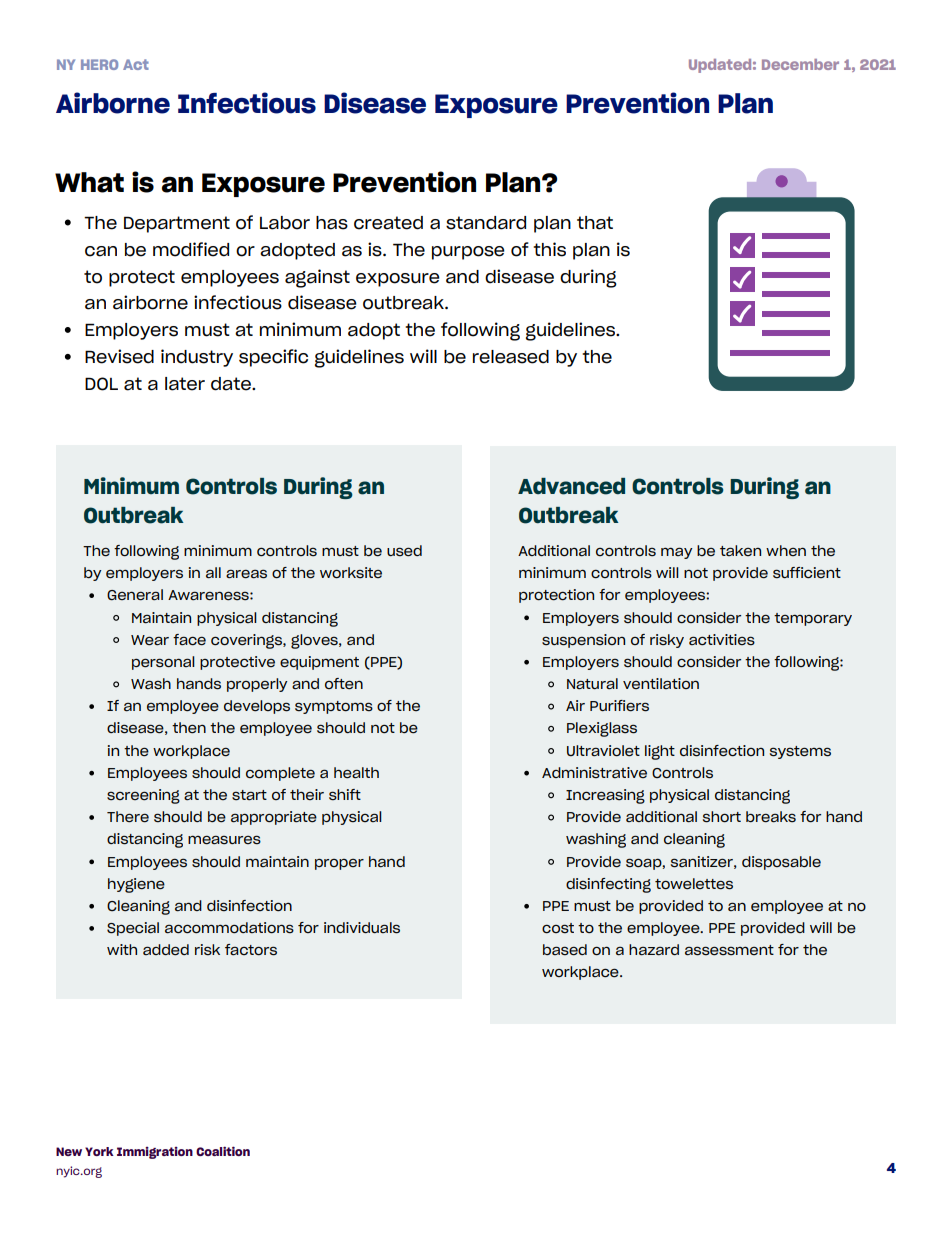 This page has width=952, height=1233. Describe the element at coordinates (99, 64) in the page. I see `HERO` at that location.
